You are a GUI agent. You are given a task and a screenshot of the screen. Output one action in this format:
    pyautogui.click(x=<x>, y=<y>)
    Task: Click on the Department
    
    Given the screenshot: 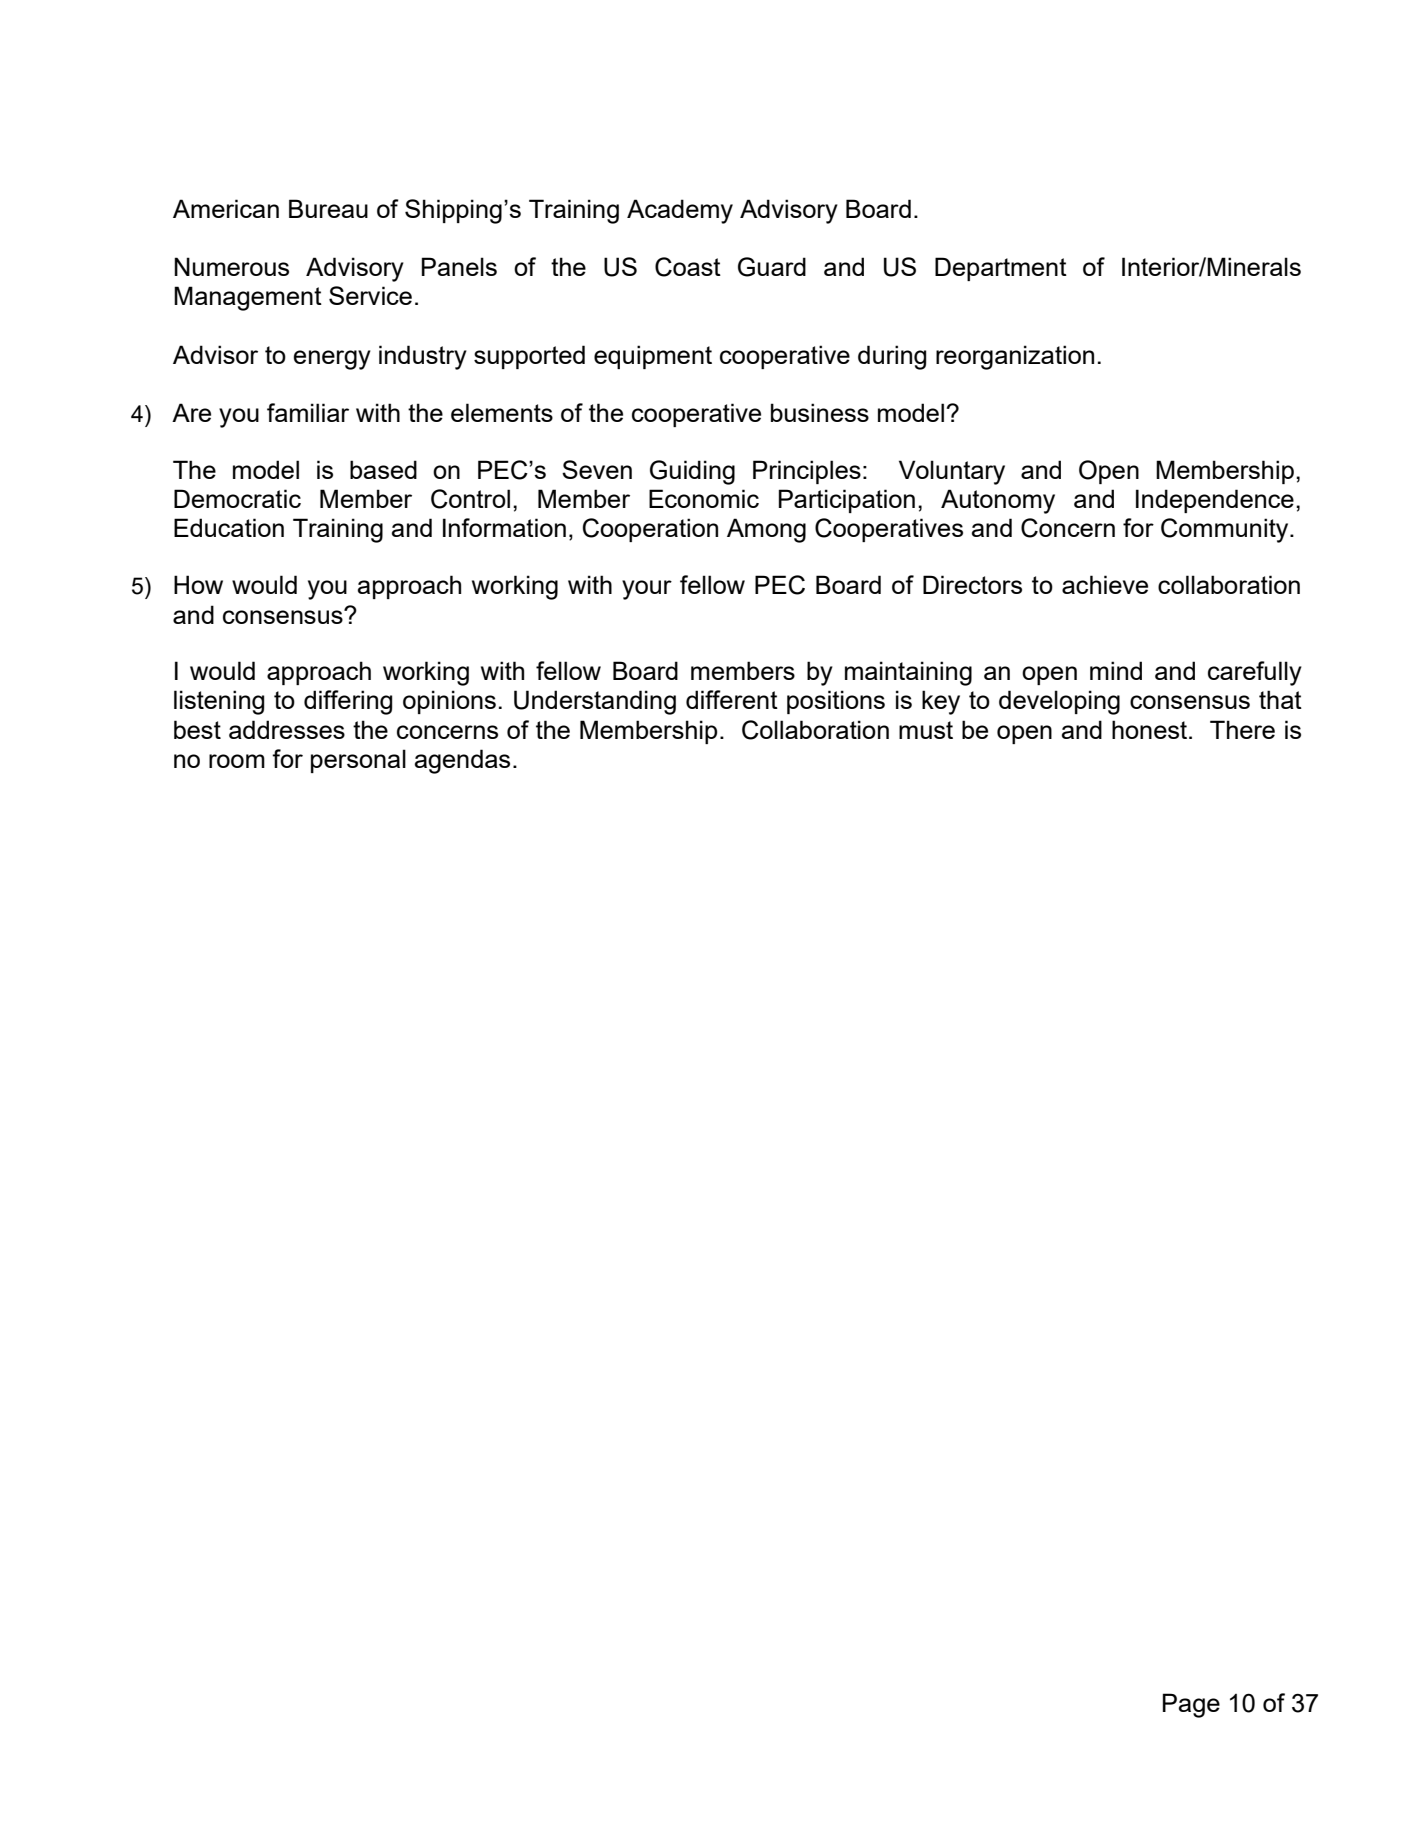 What is the action you would take?
    pyautogui.click(x=1001, y=269)
